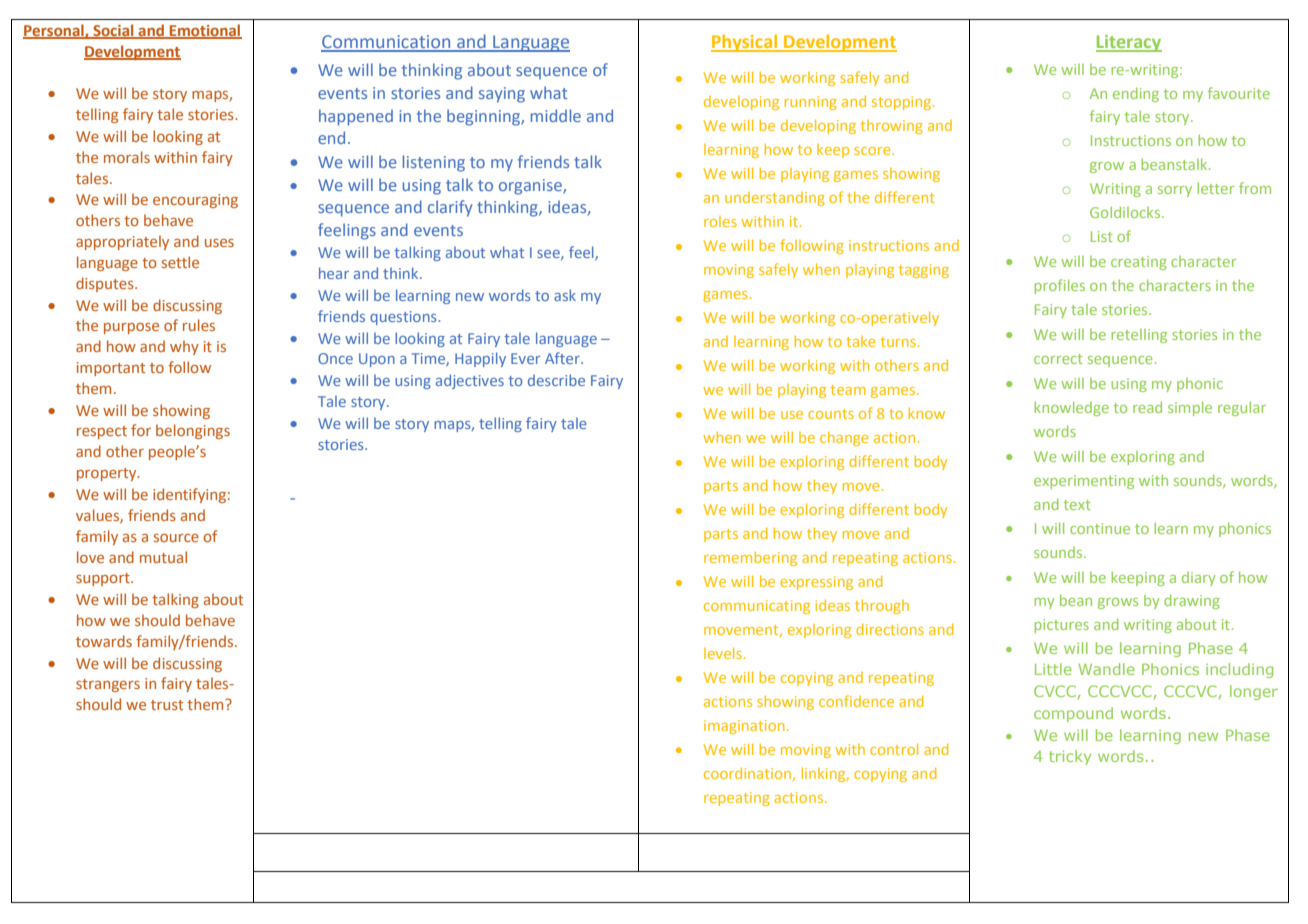  Describe the element at coordinates (556, 380) in the screenshot. I see `describe` at that location.
